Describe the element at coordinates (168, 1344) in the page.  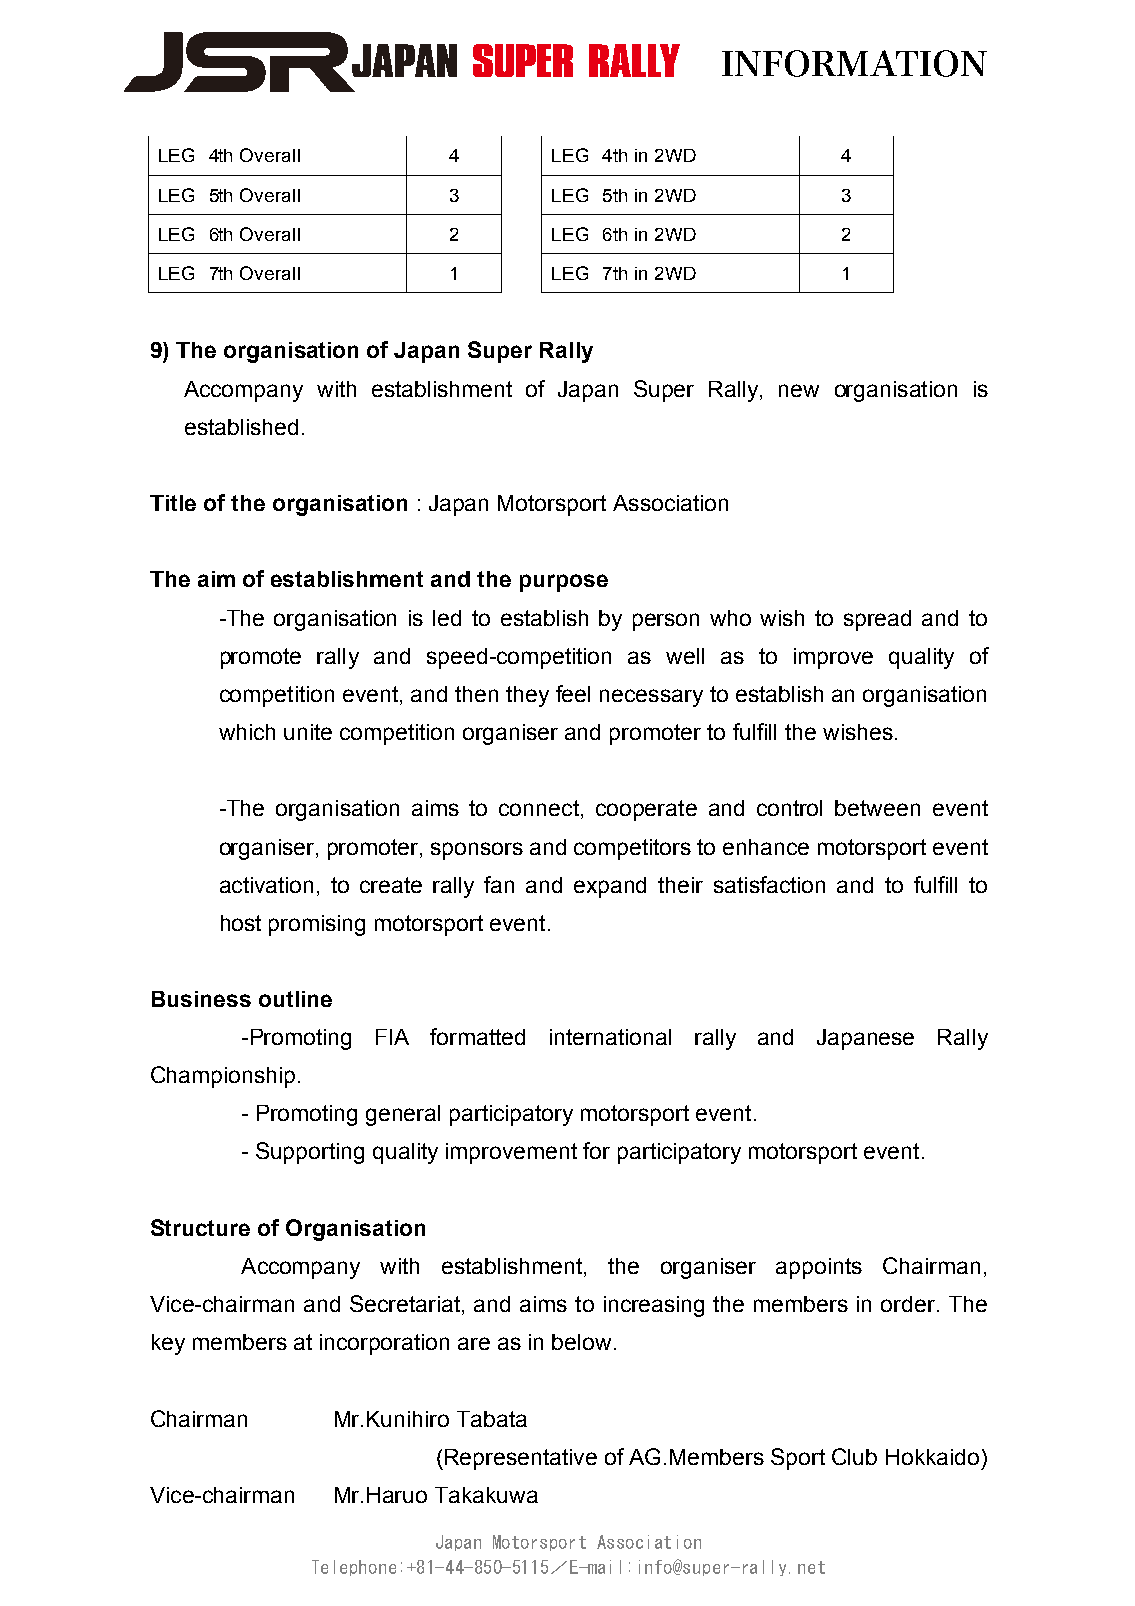
I see `key` at that location.
